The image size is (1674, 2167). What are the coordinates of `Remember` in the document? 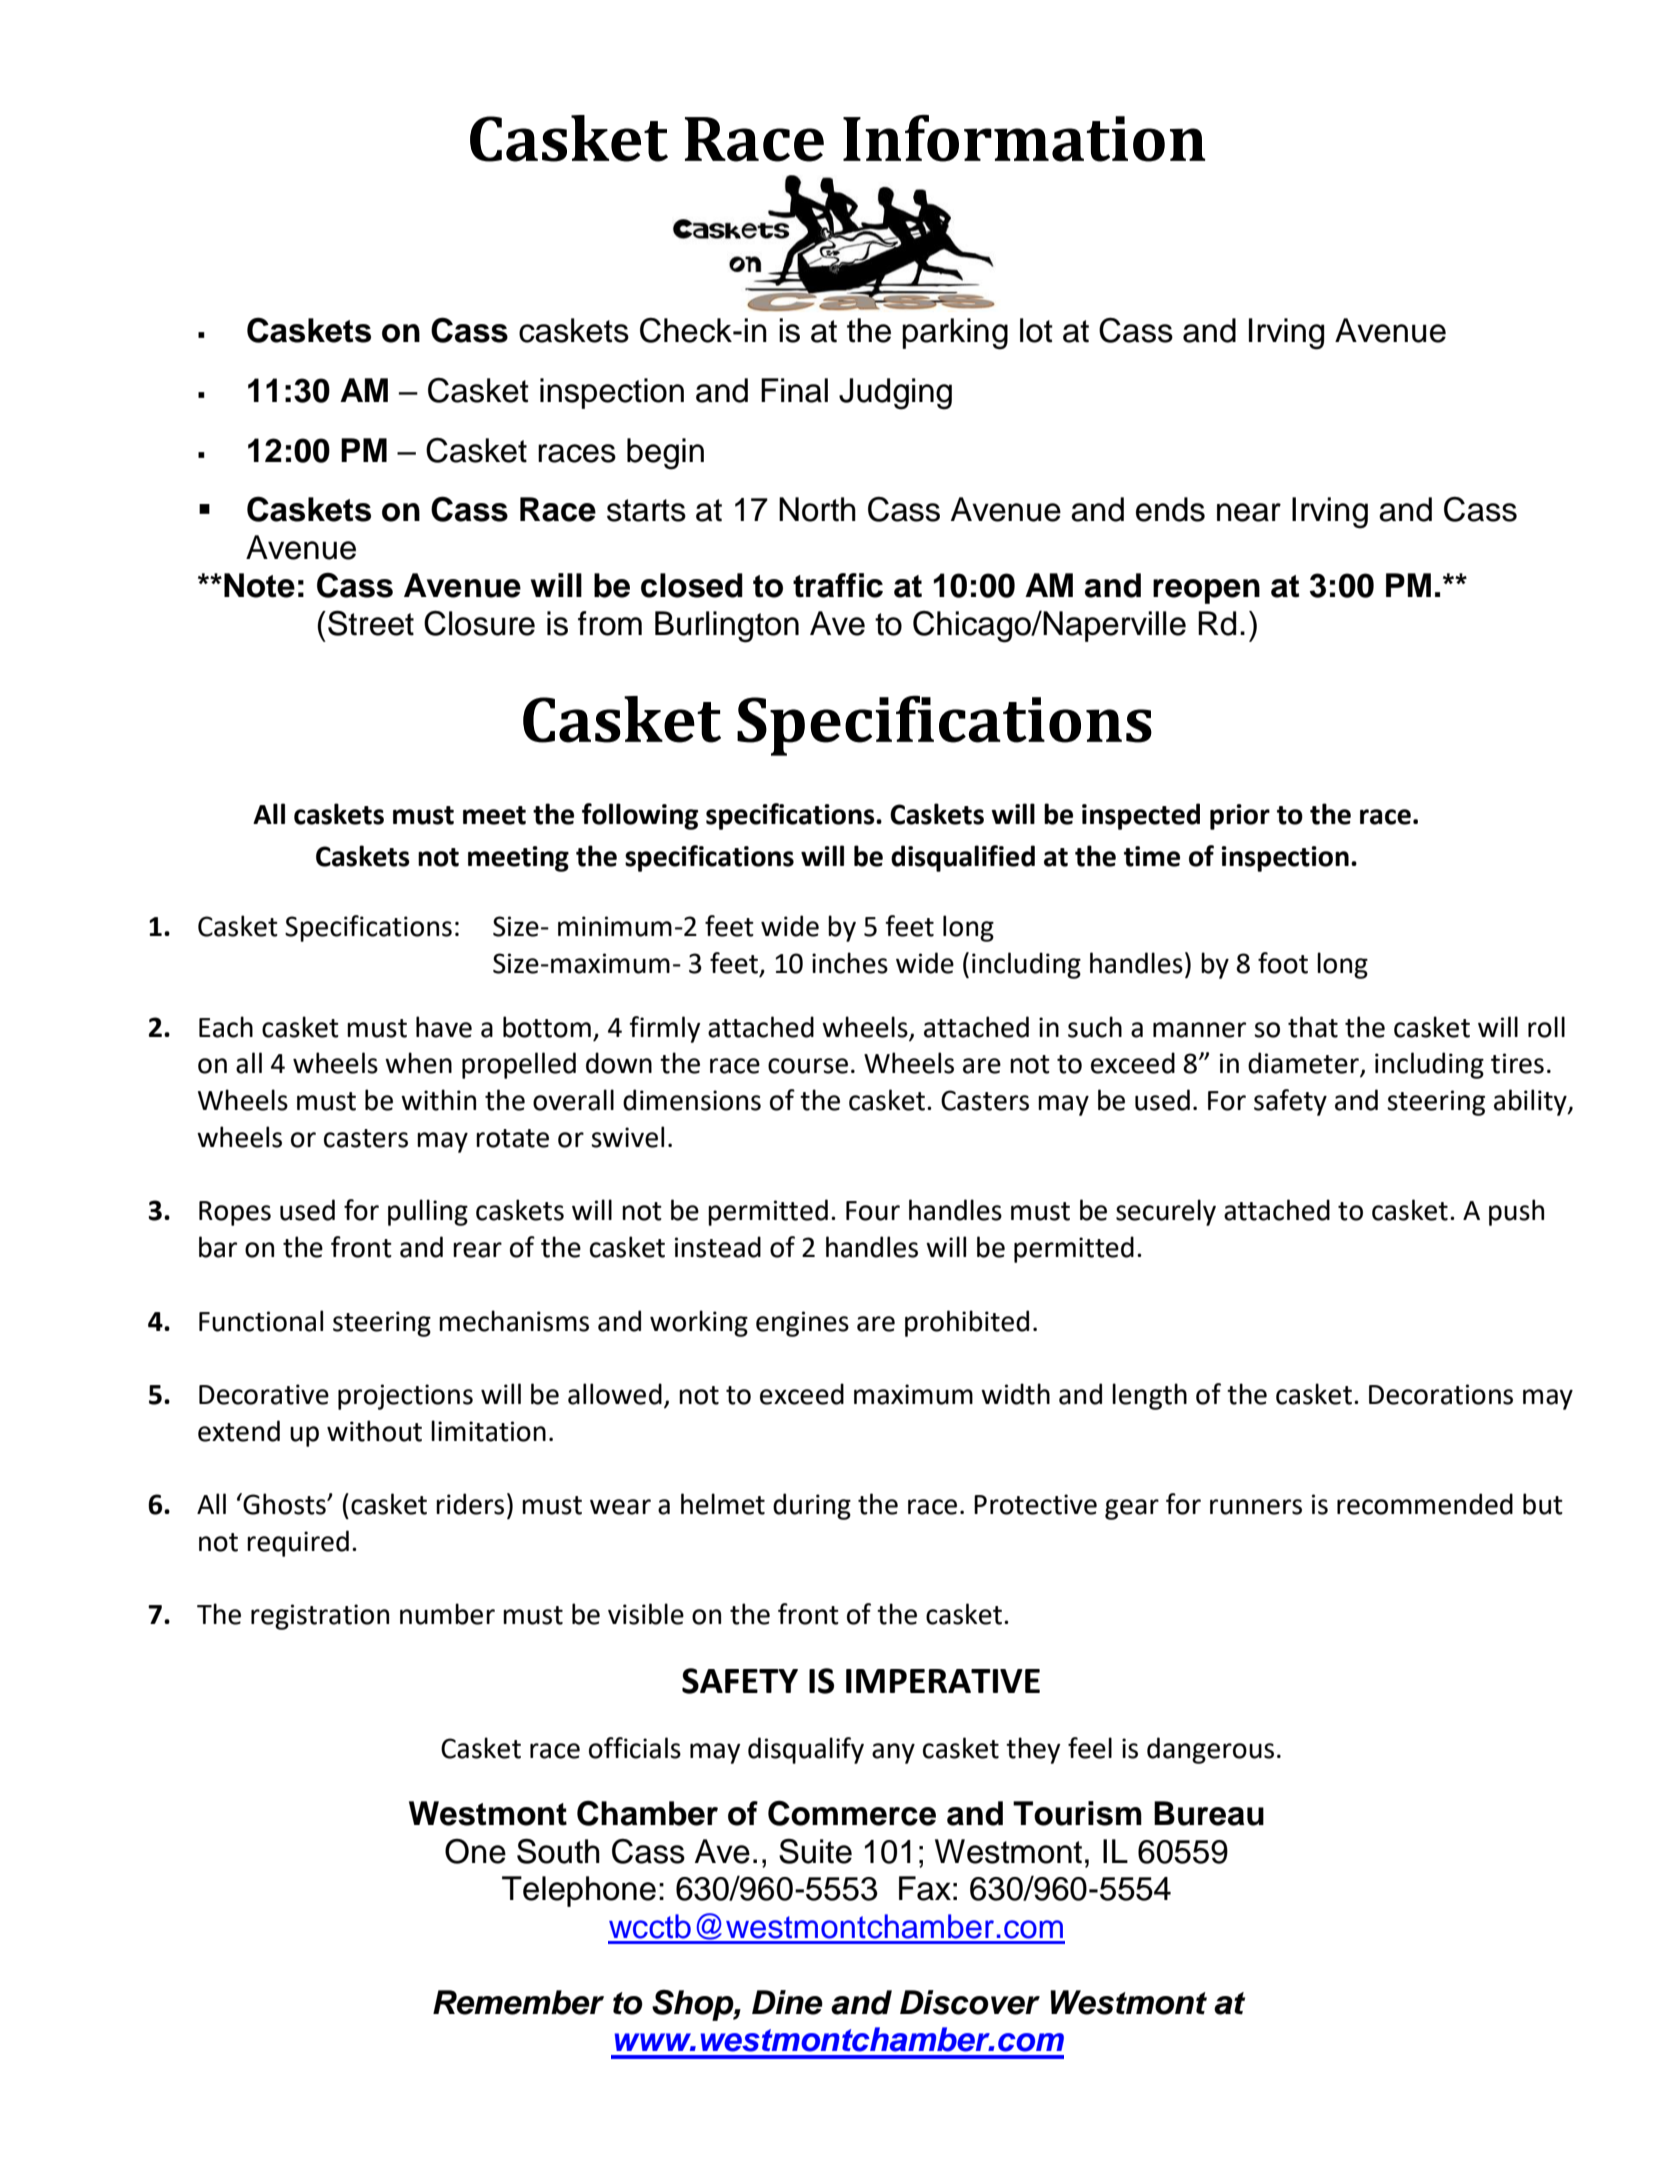 It's located at (518, 2002).
